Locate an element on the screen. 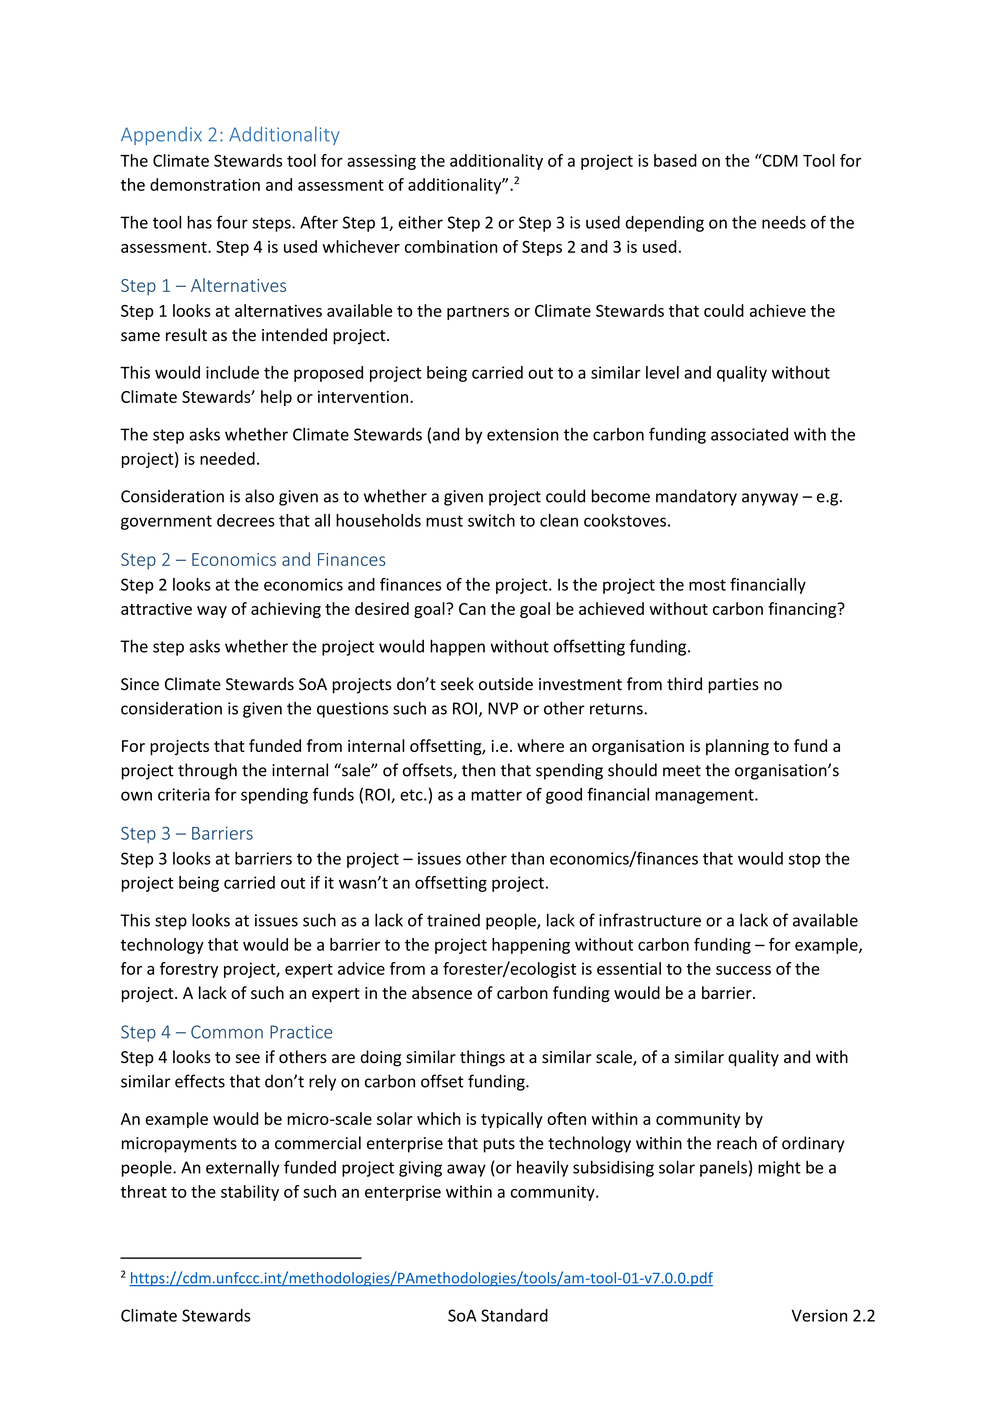 This screenshot has width=996, height=1408. stability is located at coordinates (250, 1193).
